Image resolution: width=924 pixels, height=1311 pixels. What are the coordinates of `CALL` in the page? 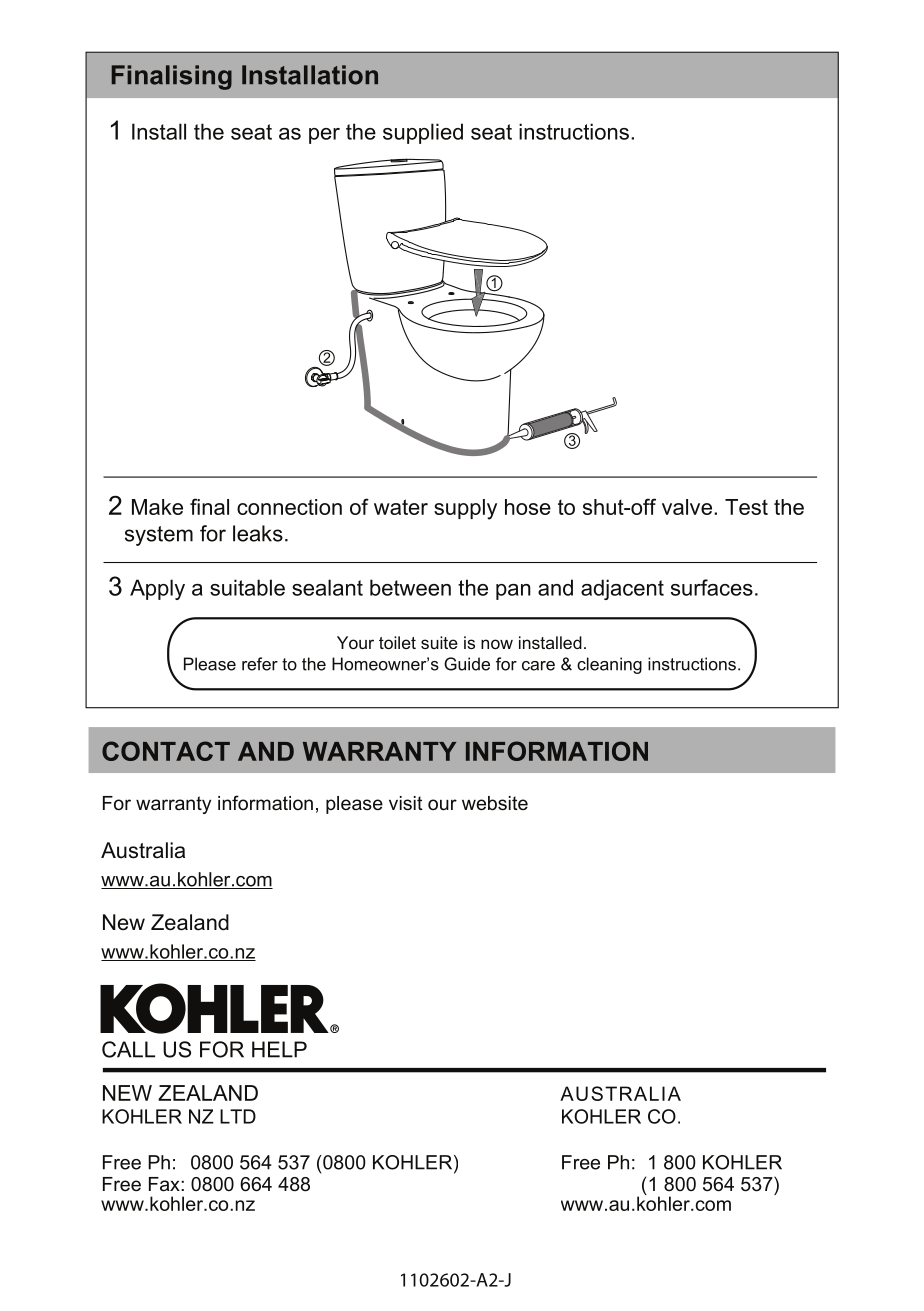 It's located at (128, 1049).
